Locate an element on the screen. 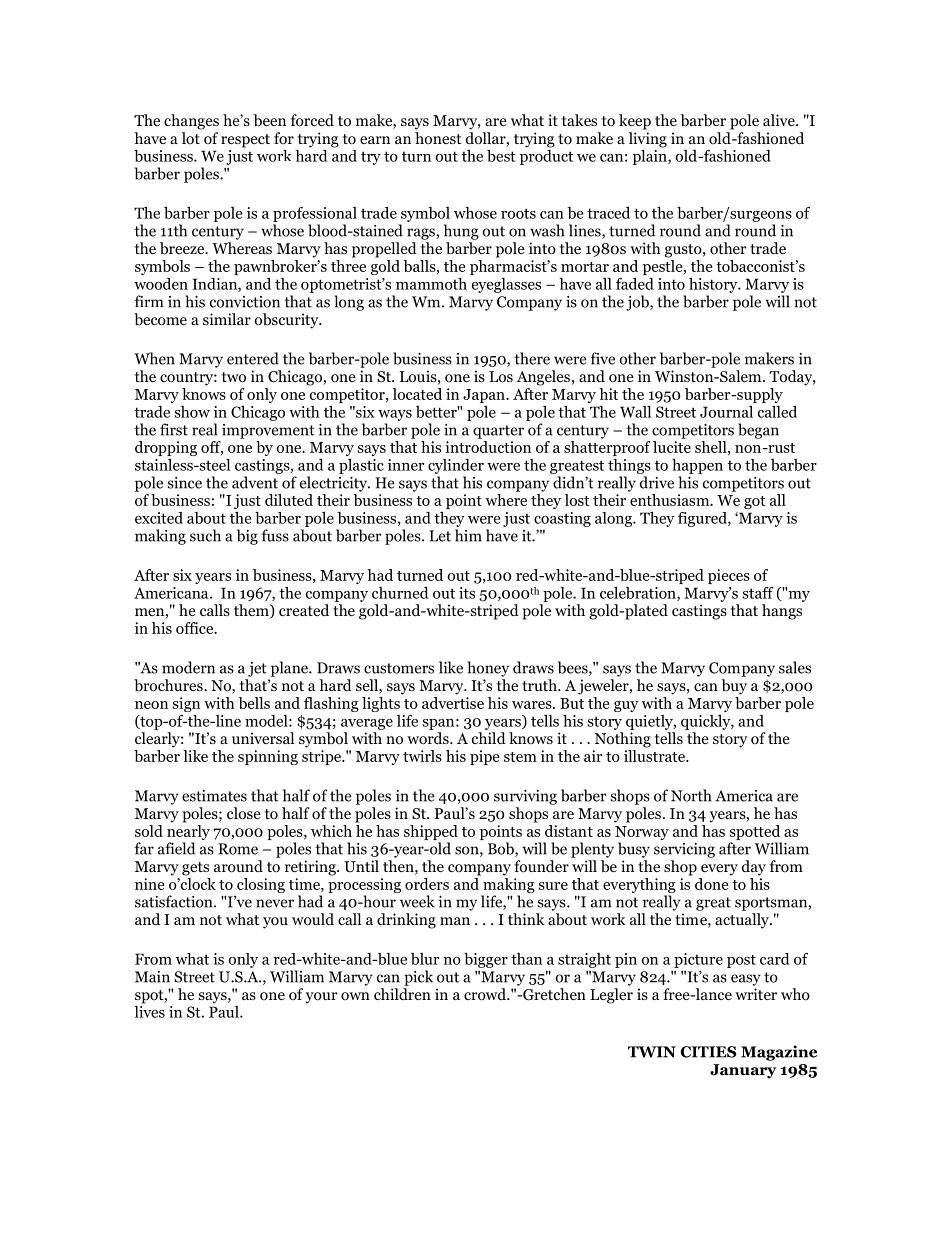 The width and height of the screenshot is (952, 1233). plain is located at coordinates (651, 156).
